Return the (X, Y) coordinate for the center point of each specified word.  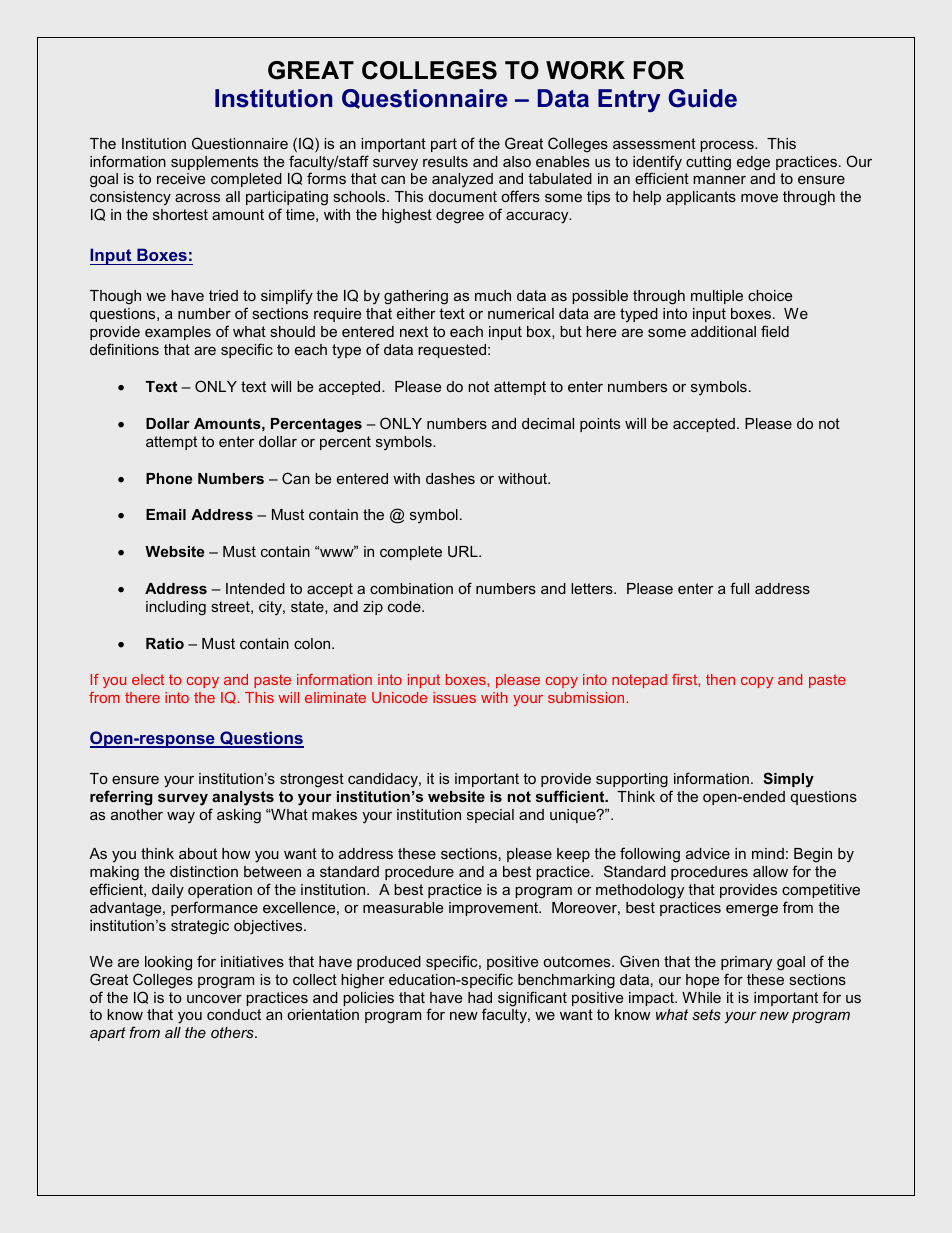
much (493, 295)
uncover (214, 999)
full (739, 588)
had (480, 997)
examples (178, 333)
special (490, 816)
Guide (702, 98)
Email (166, 514)
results (445, 161)
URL (464, 551)
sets (706, 1014)
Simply (788, 780)
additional (723, 331)
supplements (214, 163)
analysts (243, 798)
